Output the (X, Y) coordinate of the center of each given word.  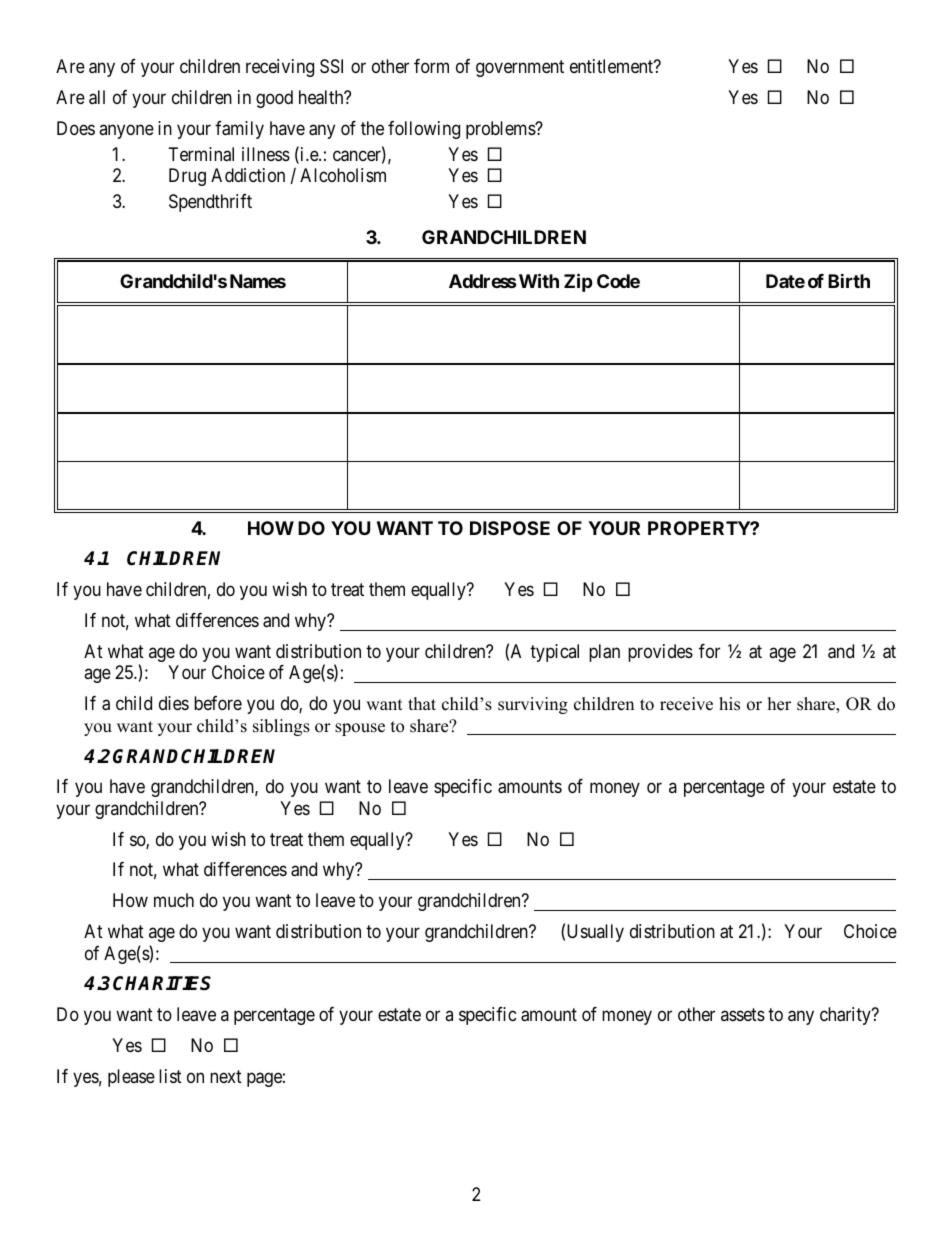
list (170, 1076)
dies (174, 703)
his (729, 704)
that (422, 703)
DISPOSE (510, 528)
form (431, 66)
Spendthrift (210, 203)
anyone (126, 131)
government (520, 68)
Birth (849, 280)
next (226, 1076)
